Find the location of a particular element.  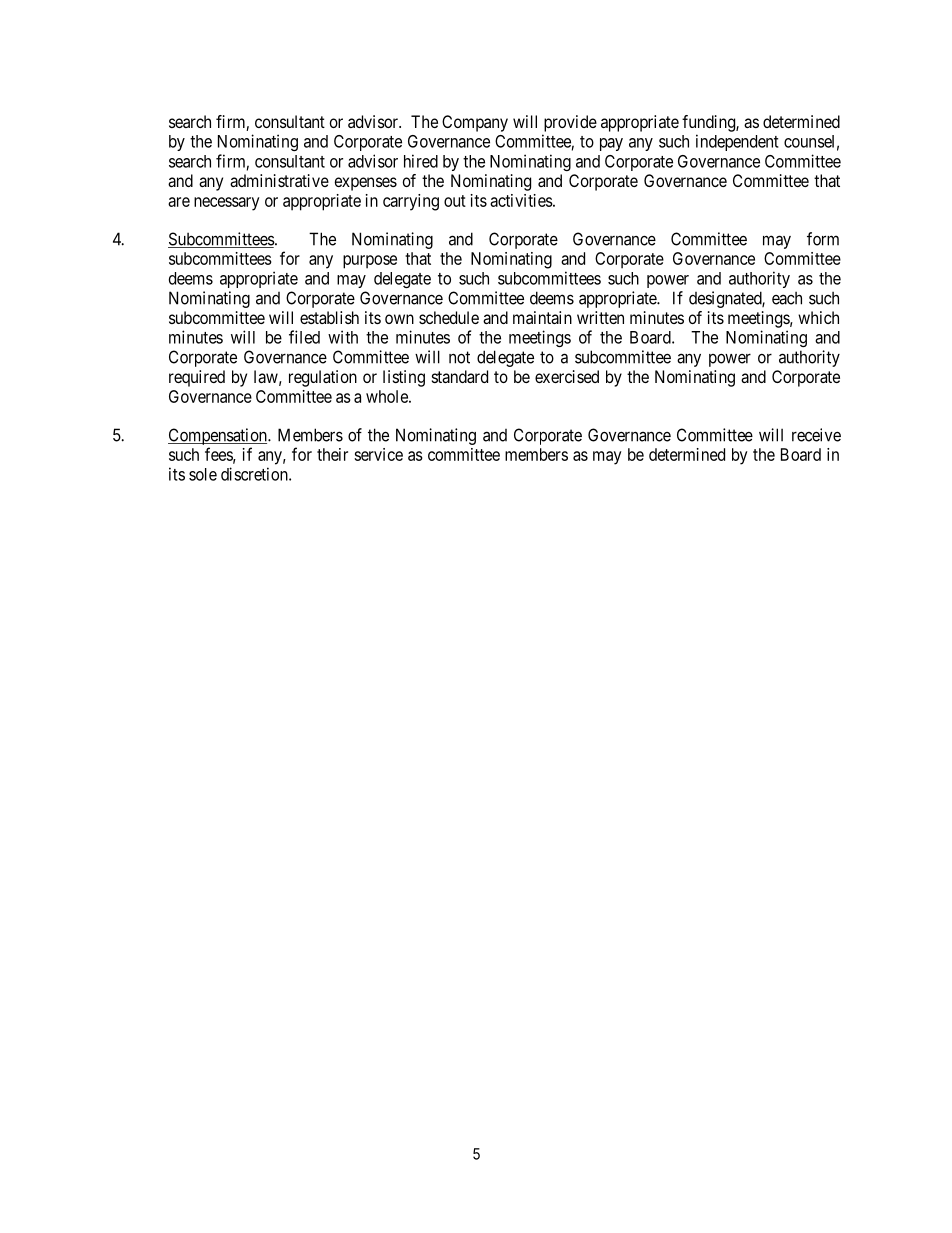

Company is located at coordinates (475, 123).
